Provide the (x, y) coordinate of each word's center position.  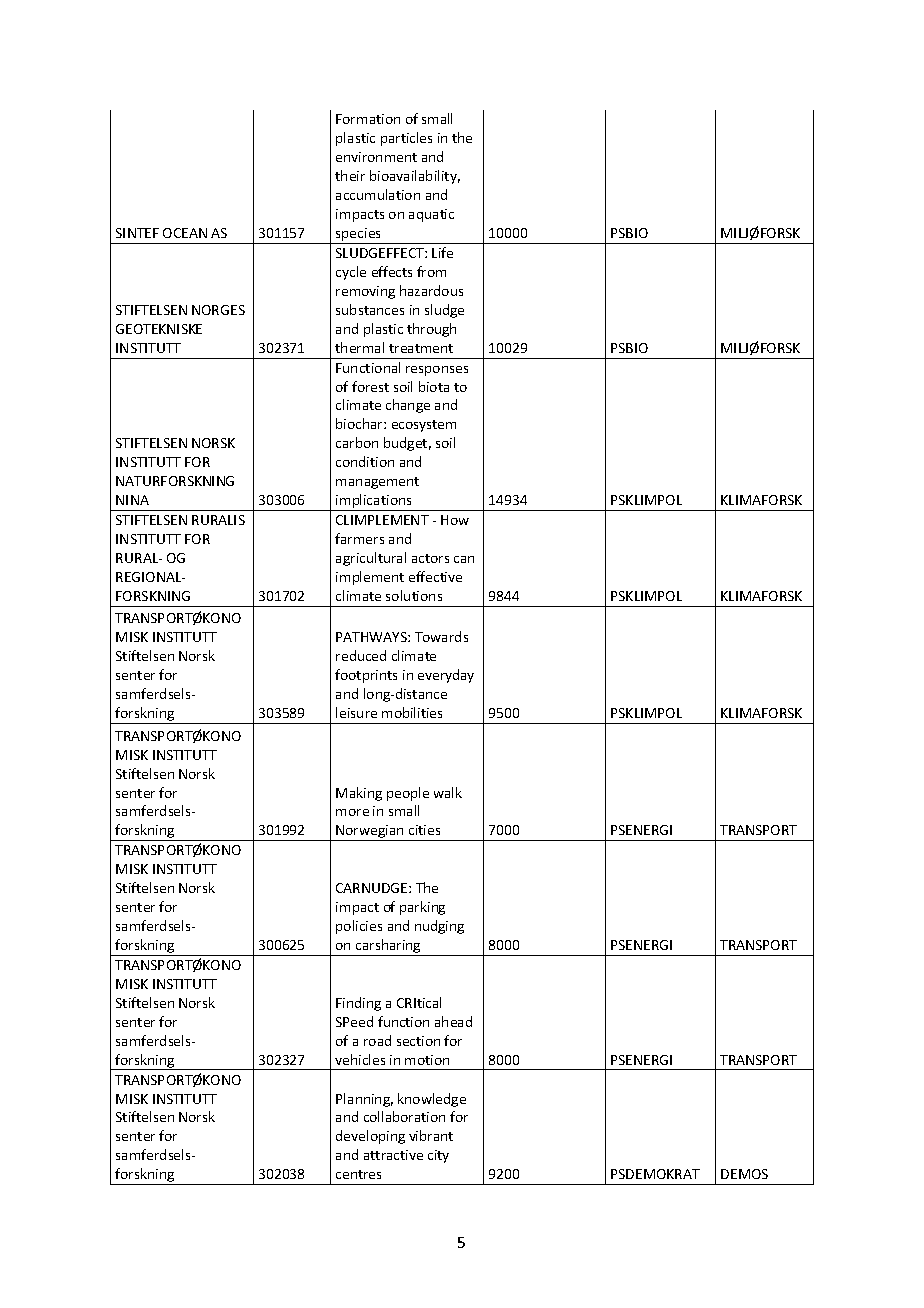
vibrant (431, 1135)
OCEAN (185, 233)
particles (406, 139)
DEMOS (744, 1174)
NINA (132, 500)
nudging (439, 927)
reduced (361, 655)
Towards (441, 636)
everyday (446, 676)
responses (437, 371)
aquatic (431, 215)
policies (359, 927)
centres (358, 1174)
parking (422, 908)
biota (434, 386)
